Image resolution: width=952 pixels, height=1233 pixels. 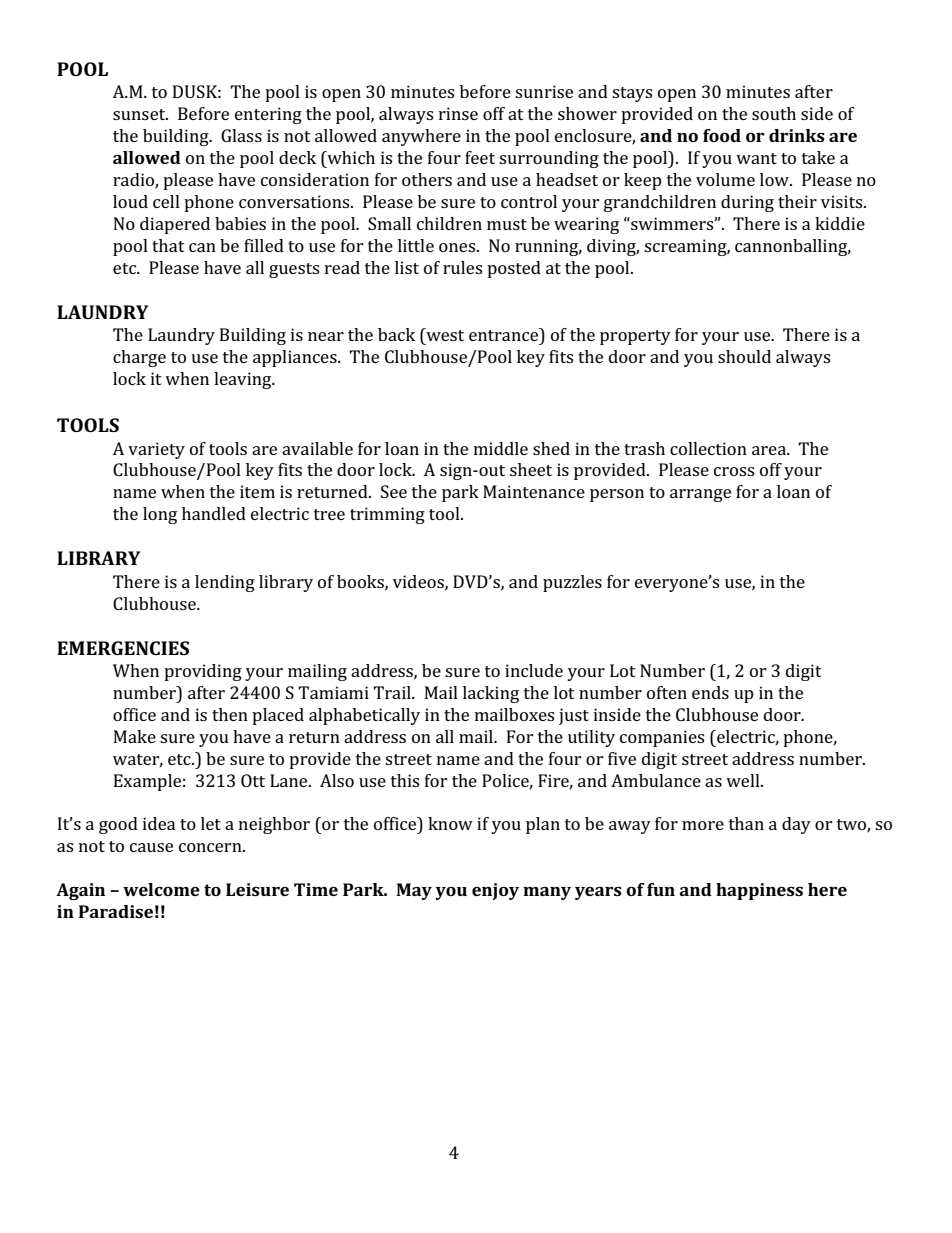 What do you see at coordinates (160, 515) in the image?
I see `long` at bounding box center [160, 515].
